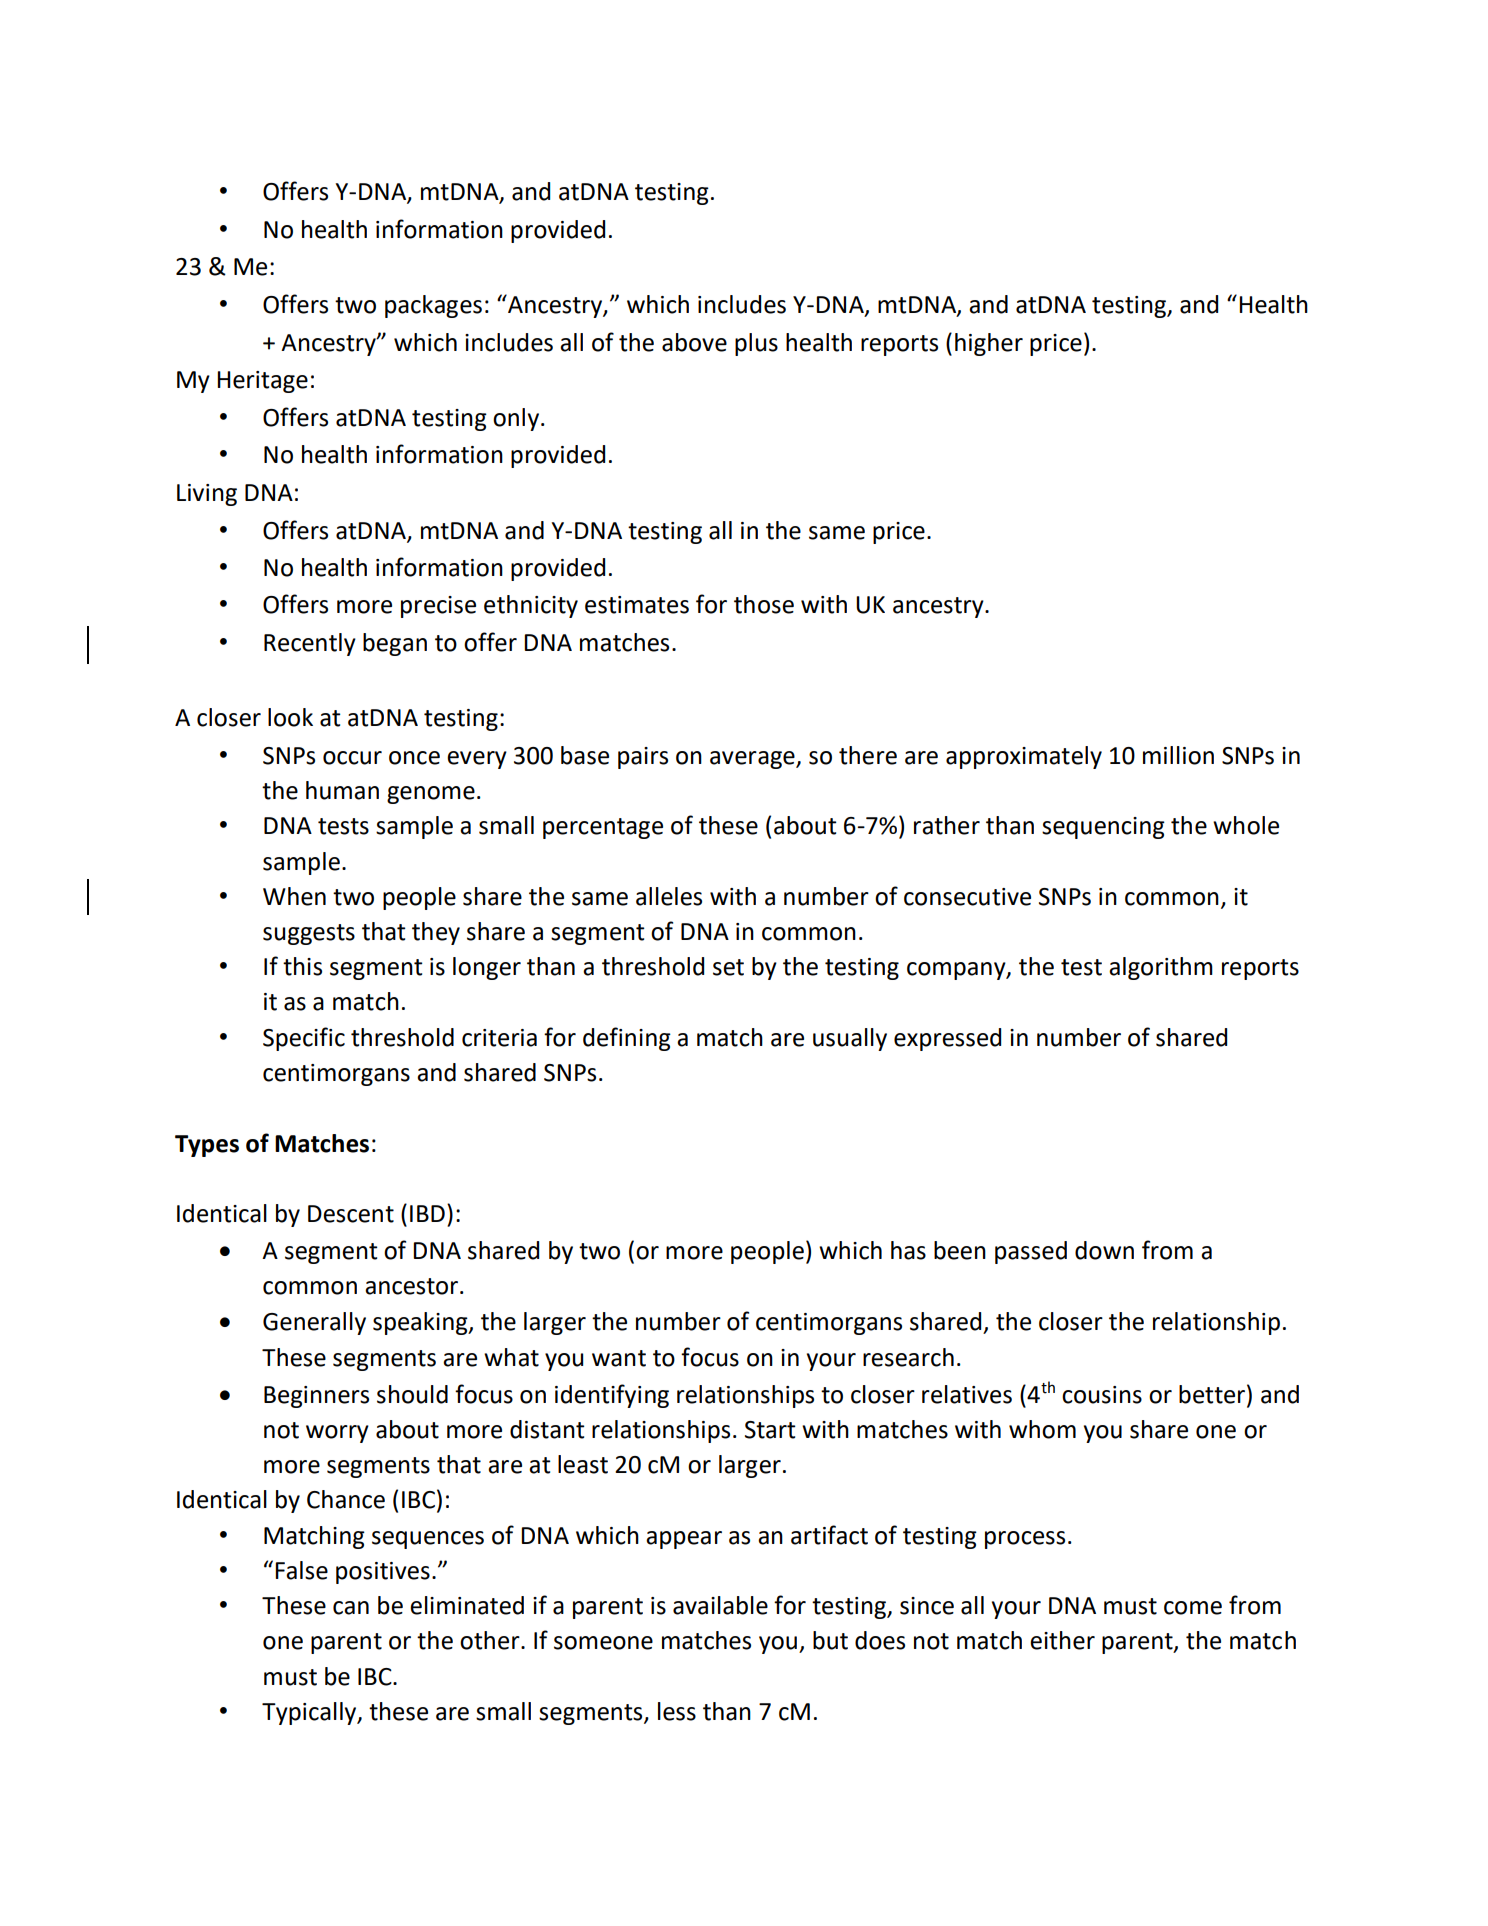 The width and height of the document is (1488, 1926). I want to click on either, so click(1062, 1640).
